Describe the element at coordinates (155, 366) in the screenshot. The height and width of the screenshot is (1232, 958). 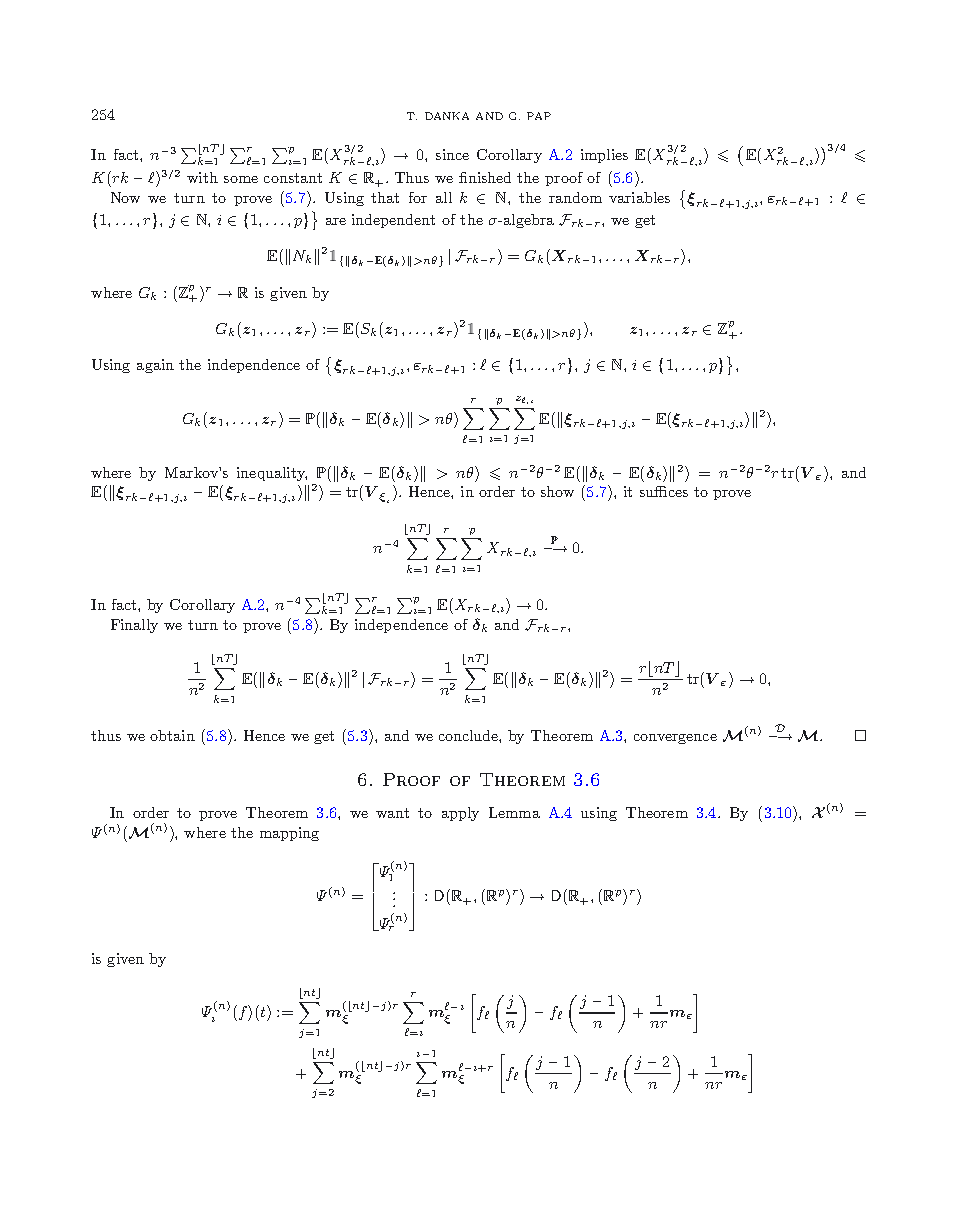
I see `again` at that location.
